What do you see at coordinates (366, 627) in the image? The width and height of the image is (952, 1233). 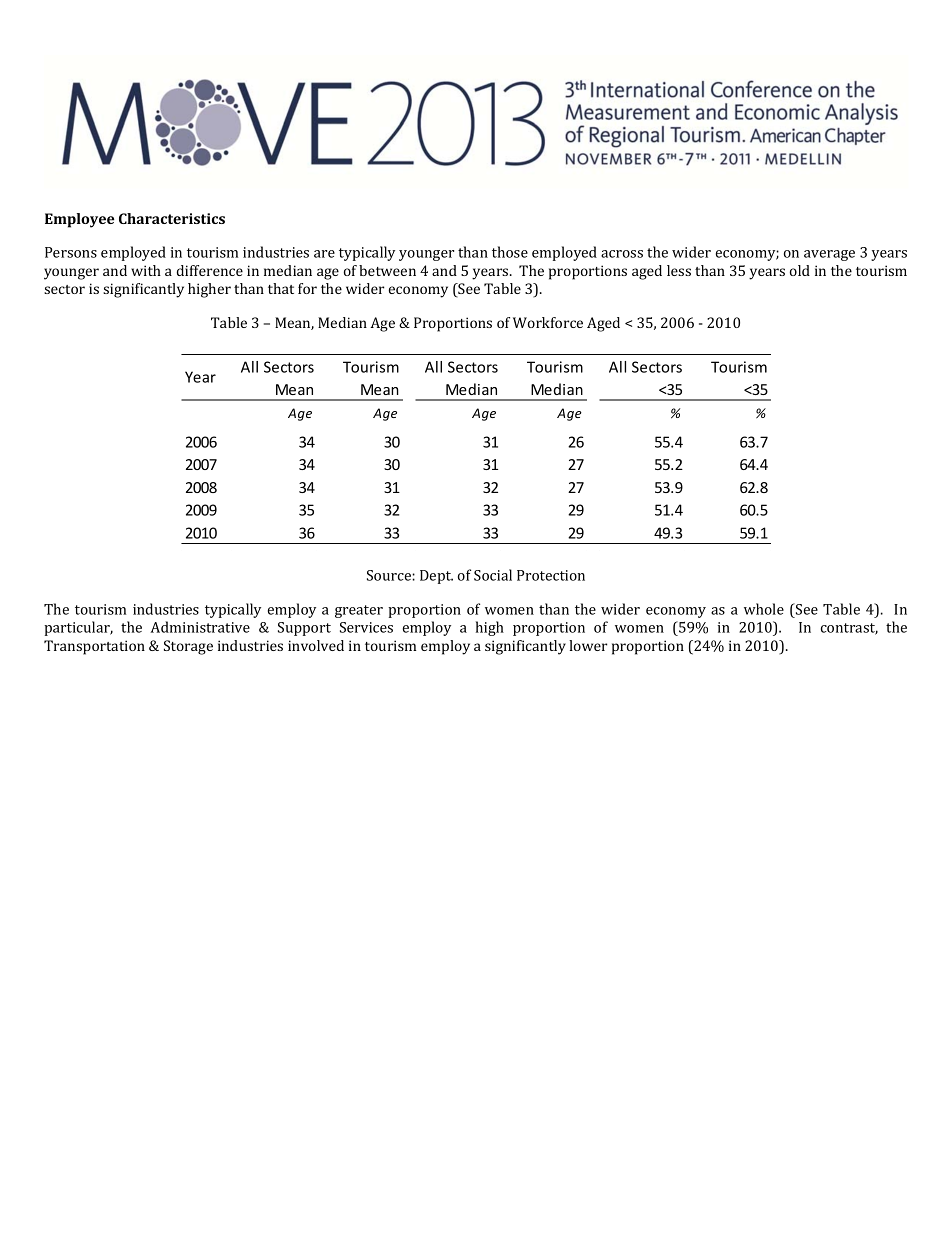 I see `Services` at bounding box center [366, 627].
